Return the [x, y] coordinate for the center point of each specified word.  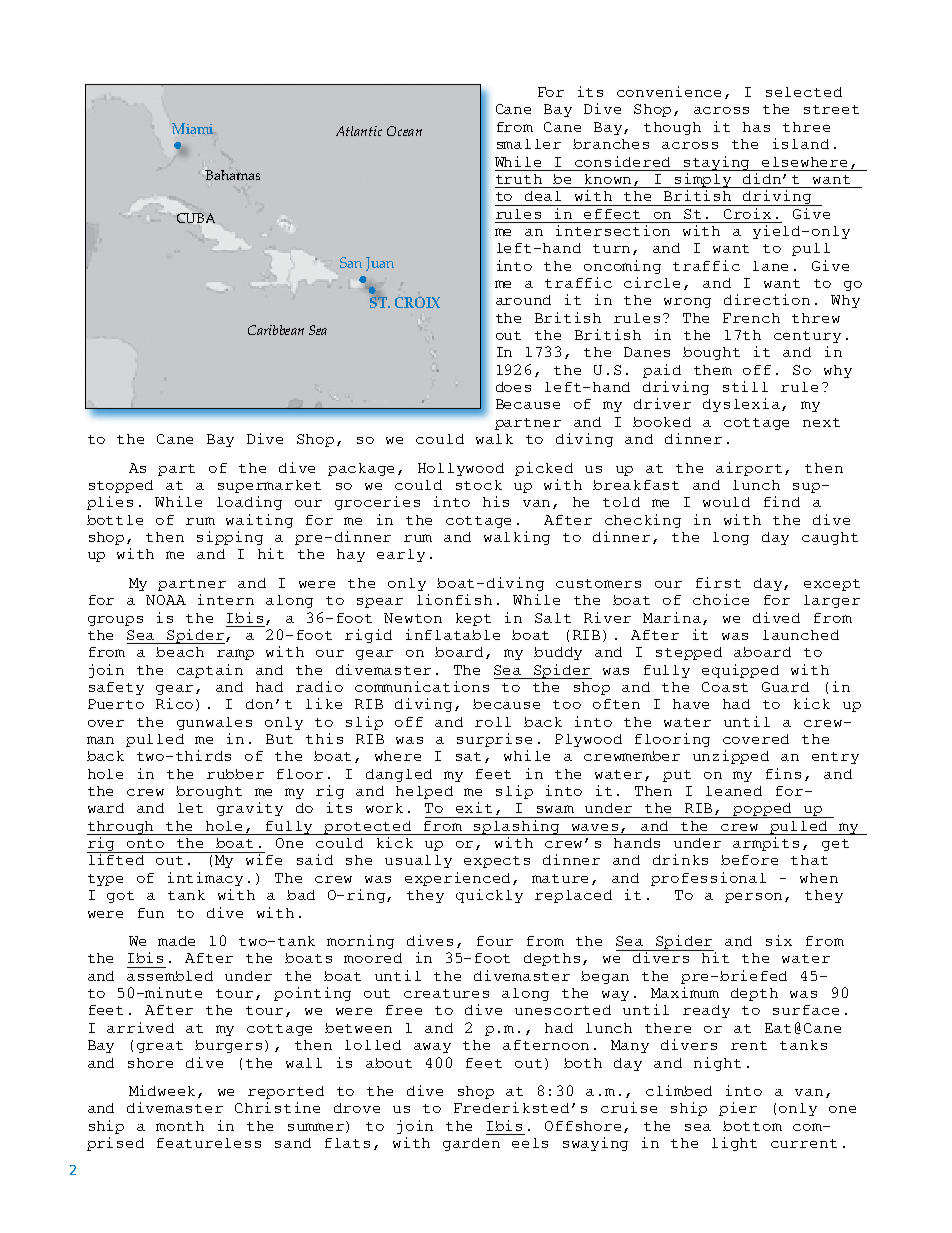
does [513, 387]
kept [473, 619]
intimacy [205, 879]
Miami [192, 128]
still [745, 386]
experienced [459, 879]
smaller [529, 144]
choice [721, 599]
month [180, 1126]
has [756, 127]
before [749, 860]
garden [471, 1144]
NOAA [166, 600]
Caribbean [276, 330]
